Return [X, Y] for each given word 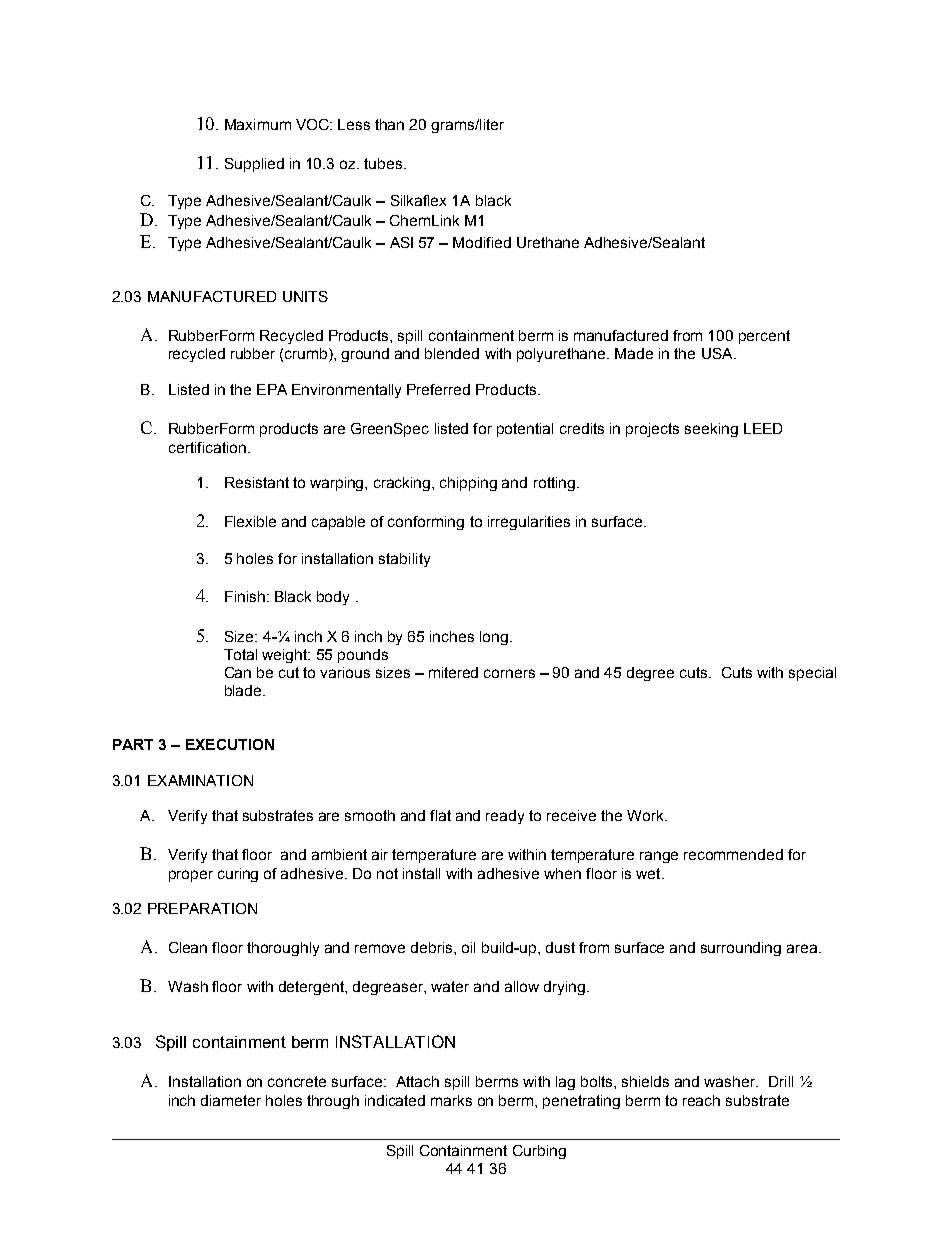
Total [240, 654]
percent [764, 337]
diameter [231, 1100]
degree [650, 674]
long [494, 638]
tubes [384, 163]
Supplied [254, 165]
